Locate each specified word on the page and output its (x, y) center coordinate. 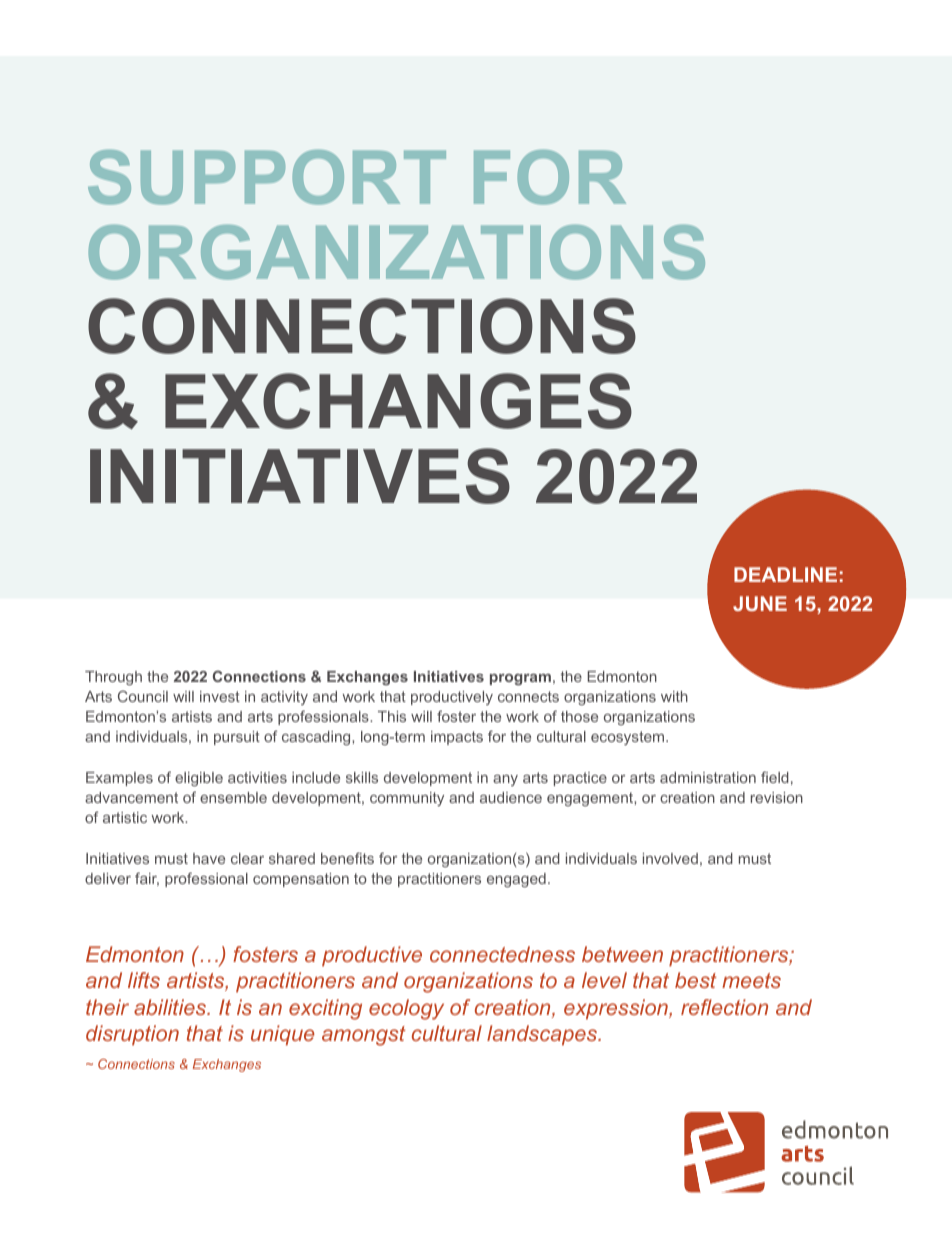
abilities (171, 1007)
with (674, 696)
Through (113, 678)
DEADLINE (785, 574)
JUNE (760, 603)
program (520, 679)
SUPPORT (267, 177)
